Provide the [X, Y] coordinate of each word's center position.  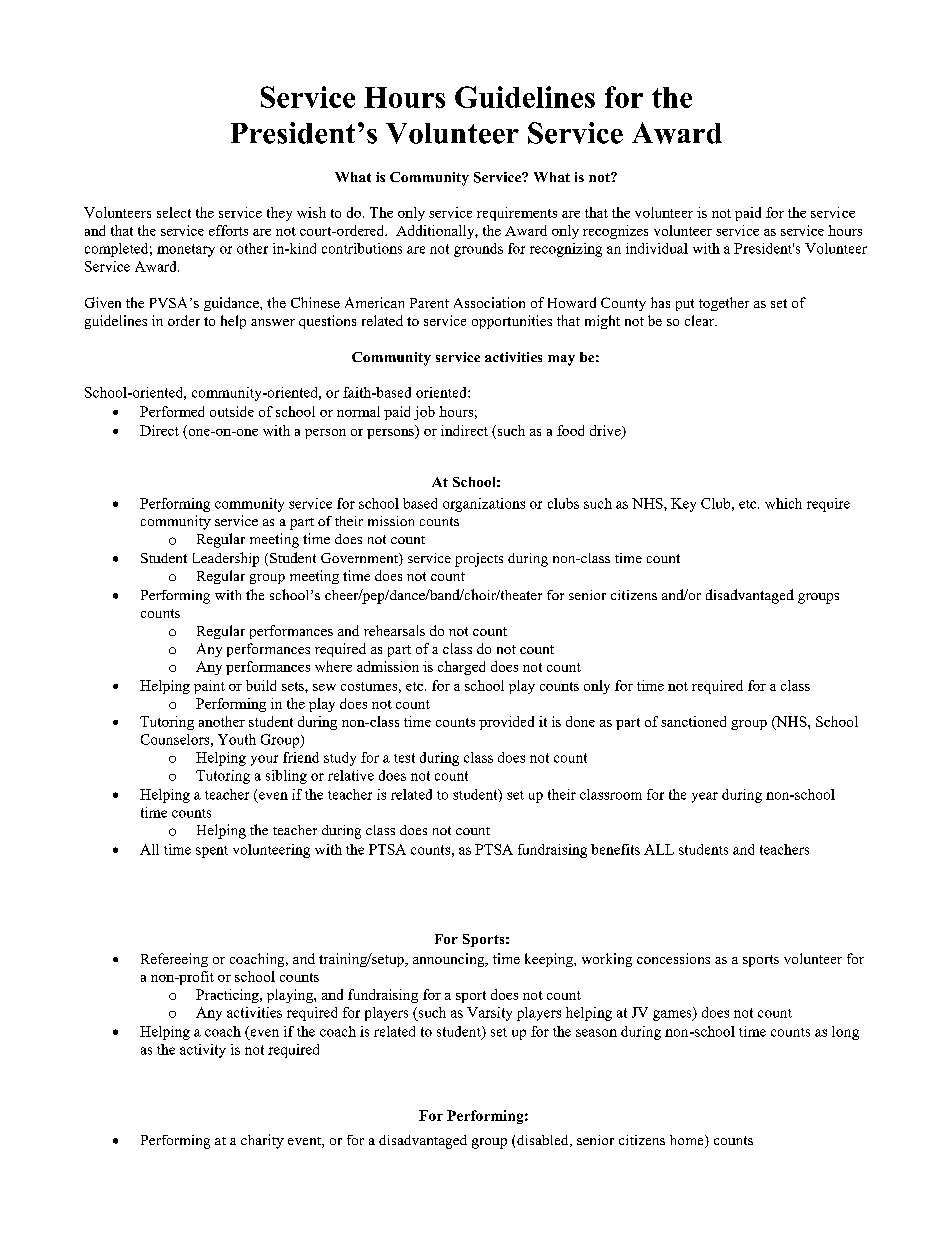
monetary [186, 250]
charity [262, 1141]
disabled [544, 1141]
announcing [450, 960]
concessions [673, 958]
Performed [172, 411]
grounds [478, 250]
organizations [484, 505]
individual [657, 248]
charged [461, 668]
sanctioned [693, 721]
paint [209, 687]
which [783, 503]
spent [212, 852]
